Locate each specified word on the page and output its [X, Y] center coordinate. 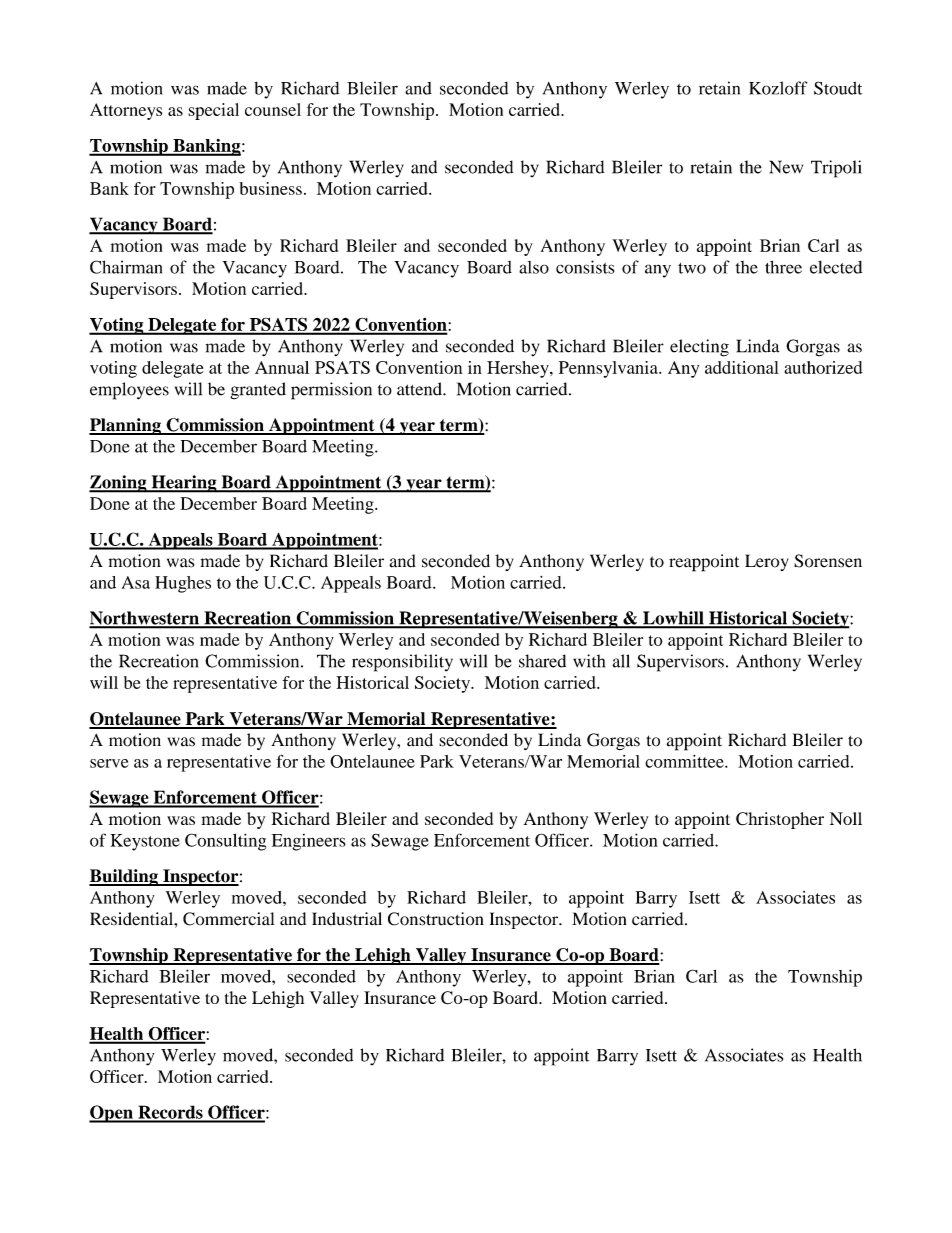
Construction [436, 919]
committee [685, 761]
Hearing [184, 484]
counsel [273, 109]
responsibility [402, 663]
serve [109, 763]
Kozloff [778, 88]
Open [112, 1114]
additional [742, 367]
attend [420, 389]
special [213, 111]
